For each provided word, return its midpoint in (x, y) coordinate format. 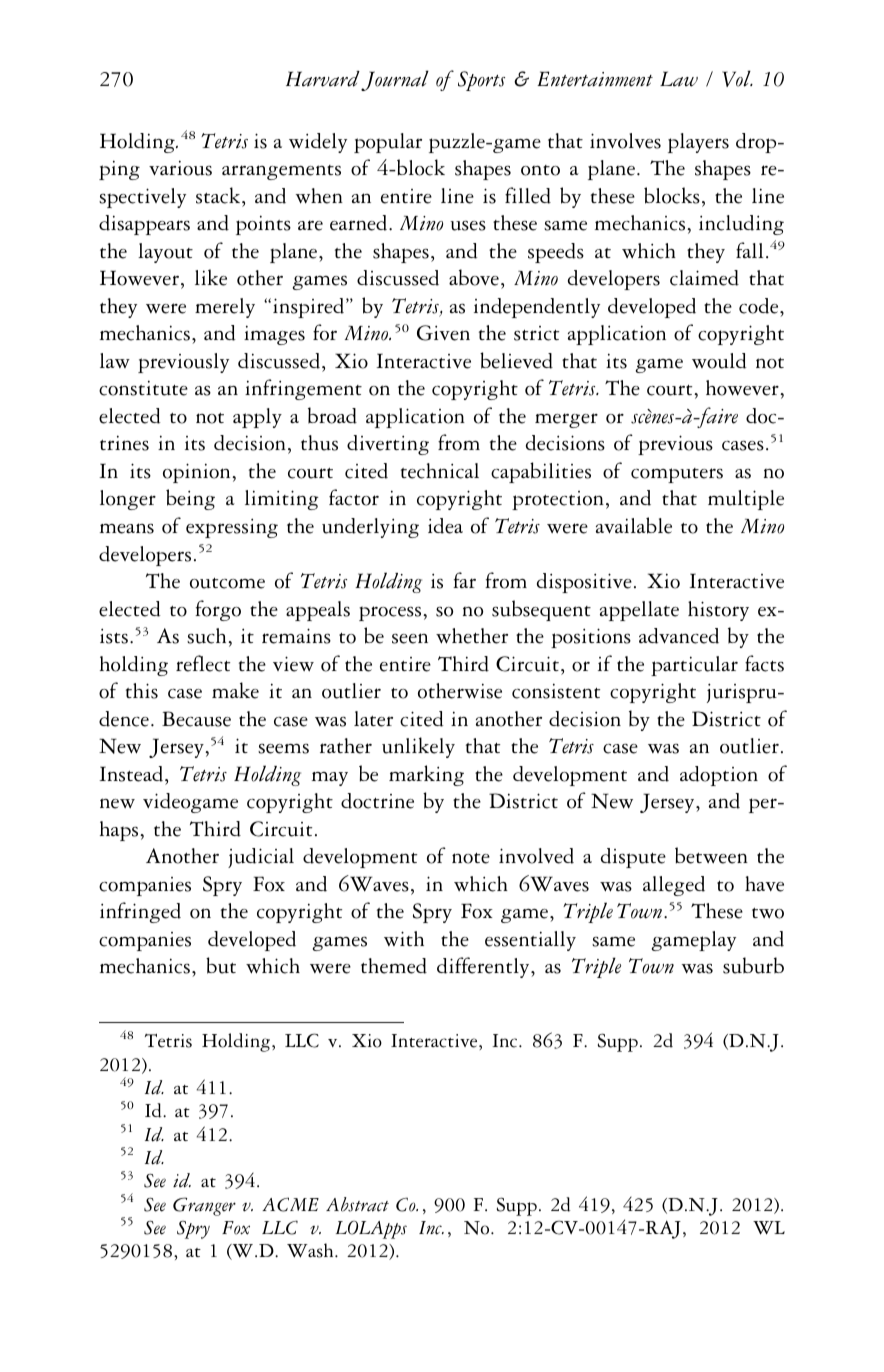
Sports (481, 81)
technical (440, 471)
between (711, 855)
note (471, 858)
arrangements (281, 172)
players (698, 143)
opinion (198, 473)
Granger (204, 1206)
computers (677, 475)
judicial (261, 858)
